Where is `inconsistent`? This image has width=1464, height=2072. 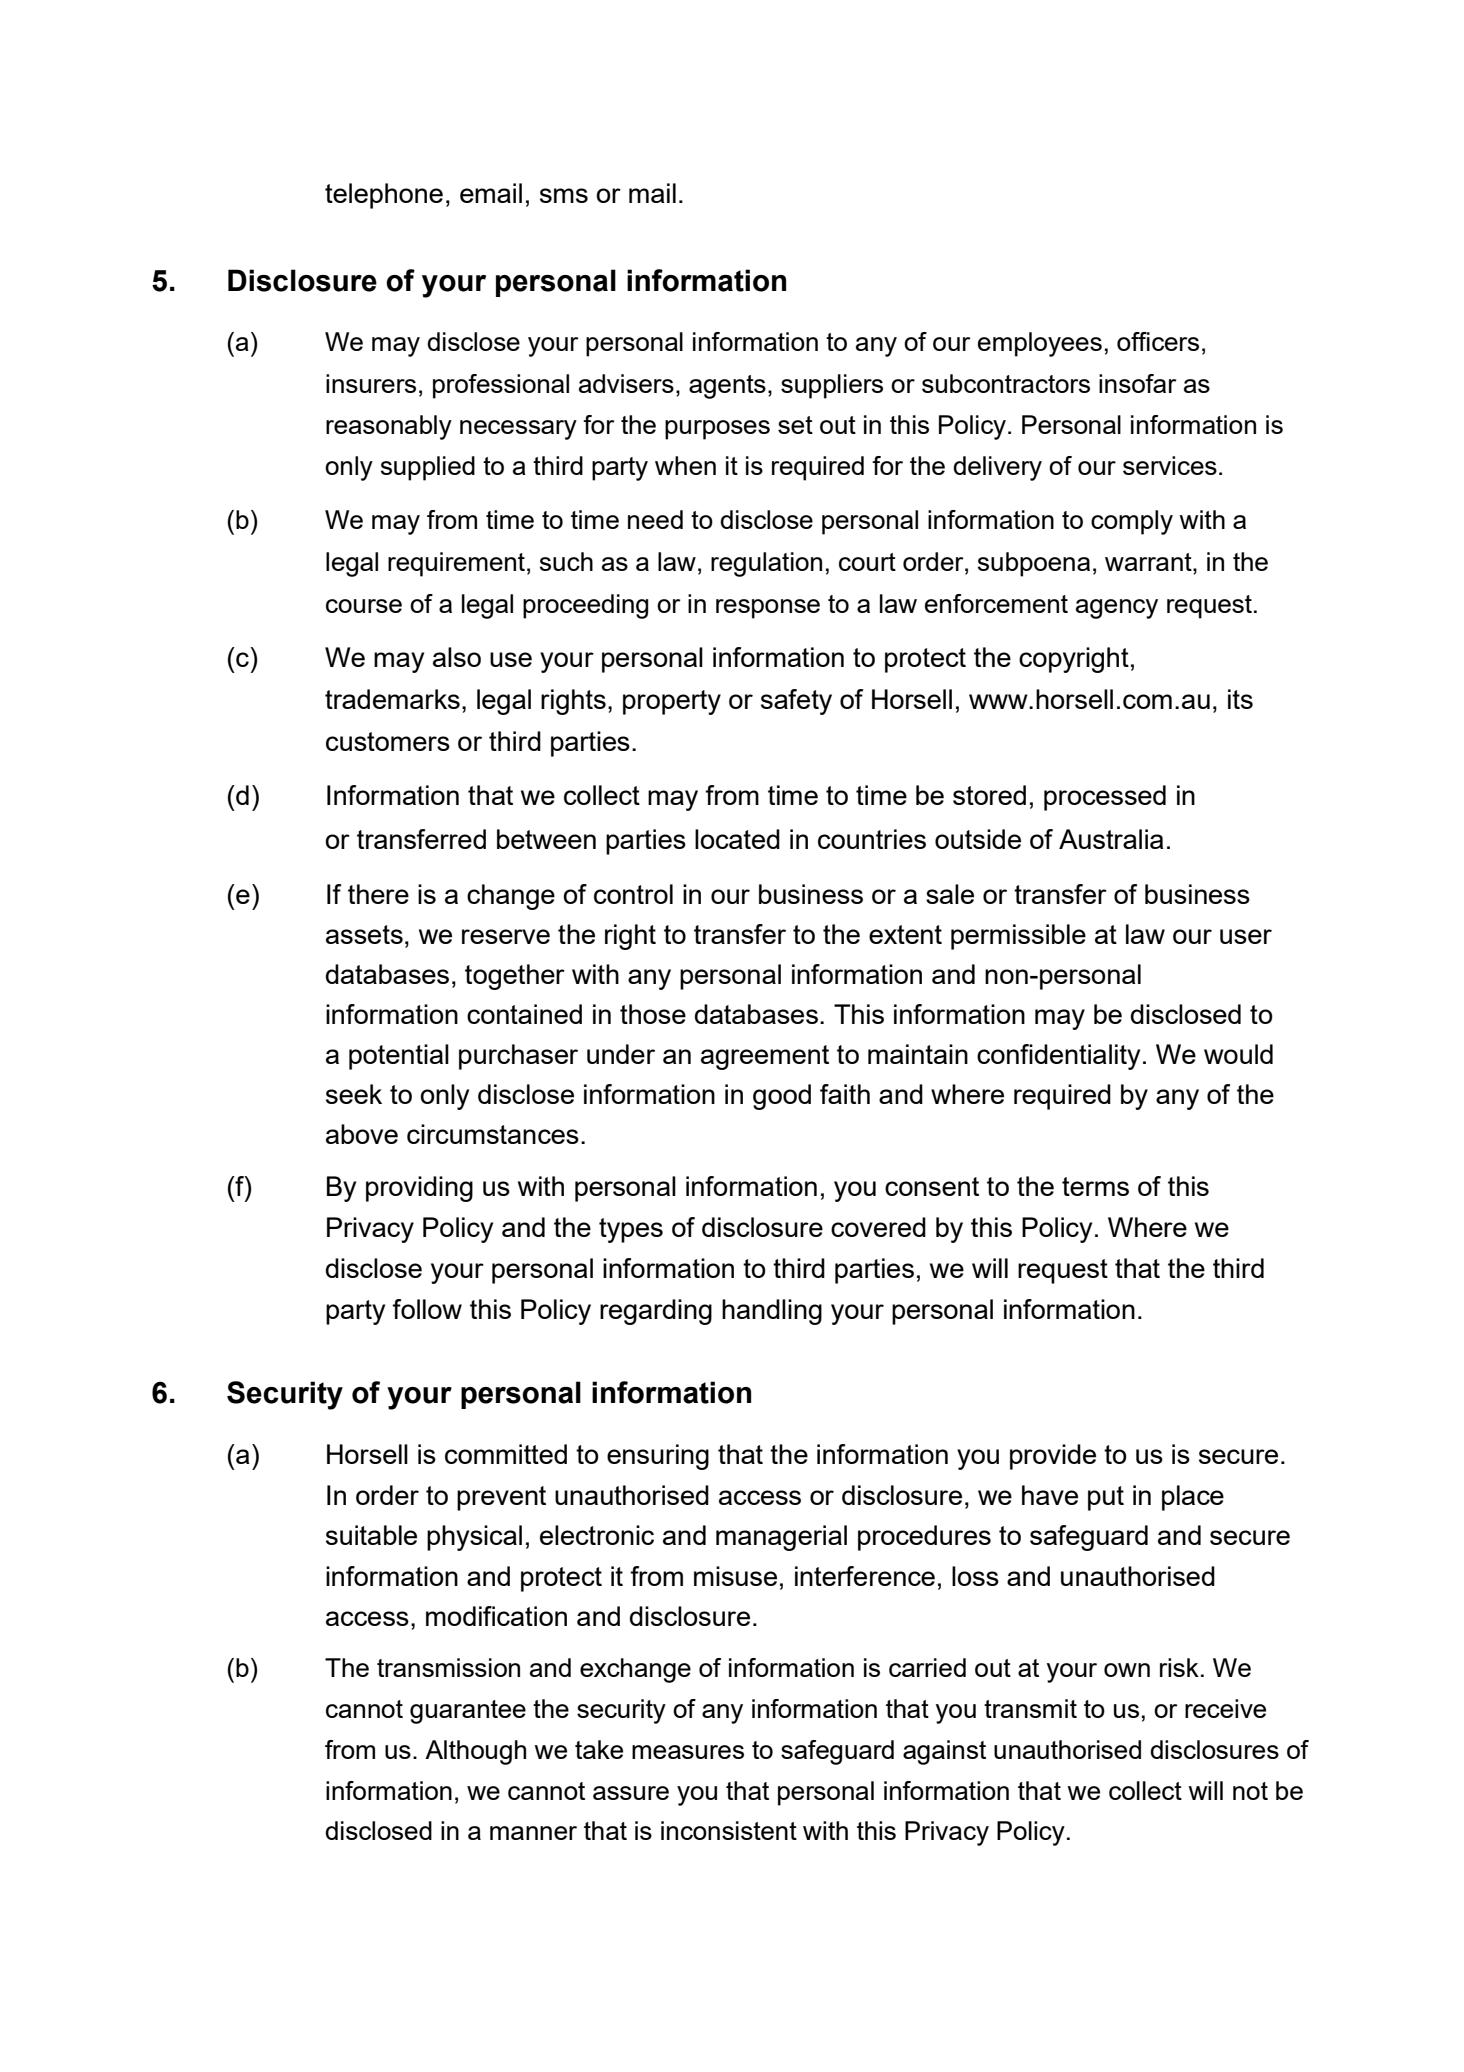 inconsistent is located at coordinates (729, 1830).
